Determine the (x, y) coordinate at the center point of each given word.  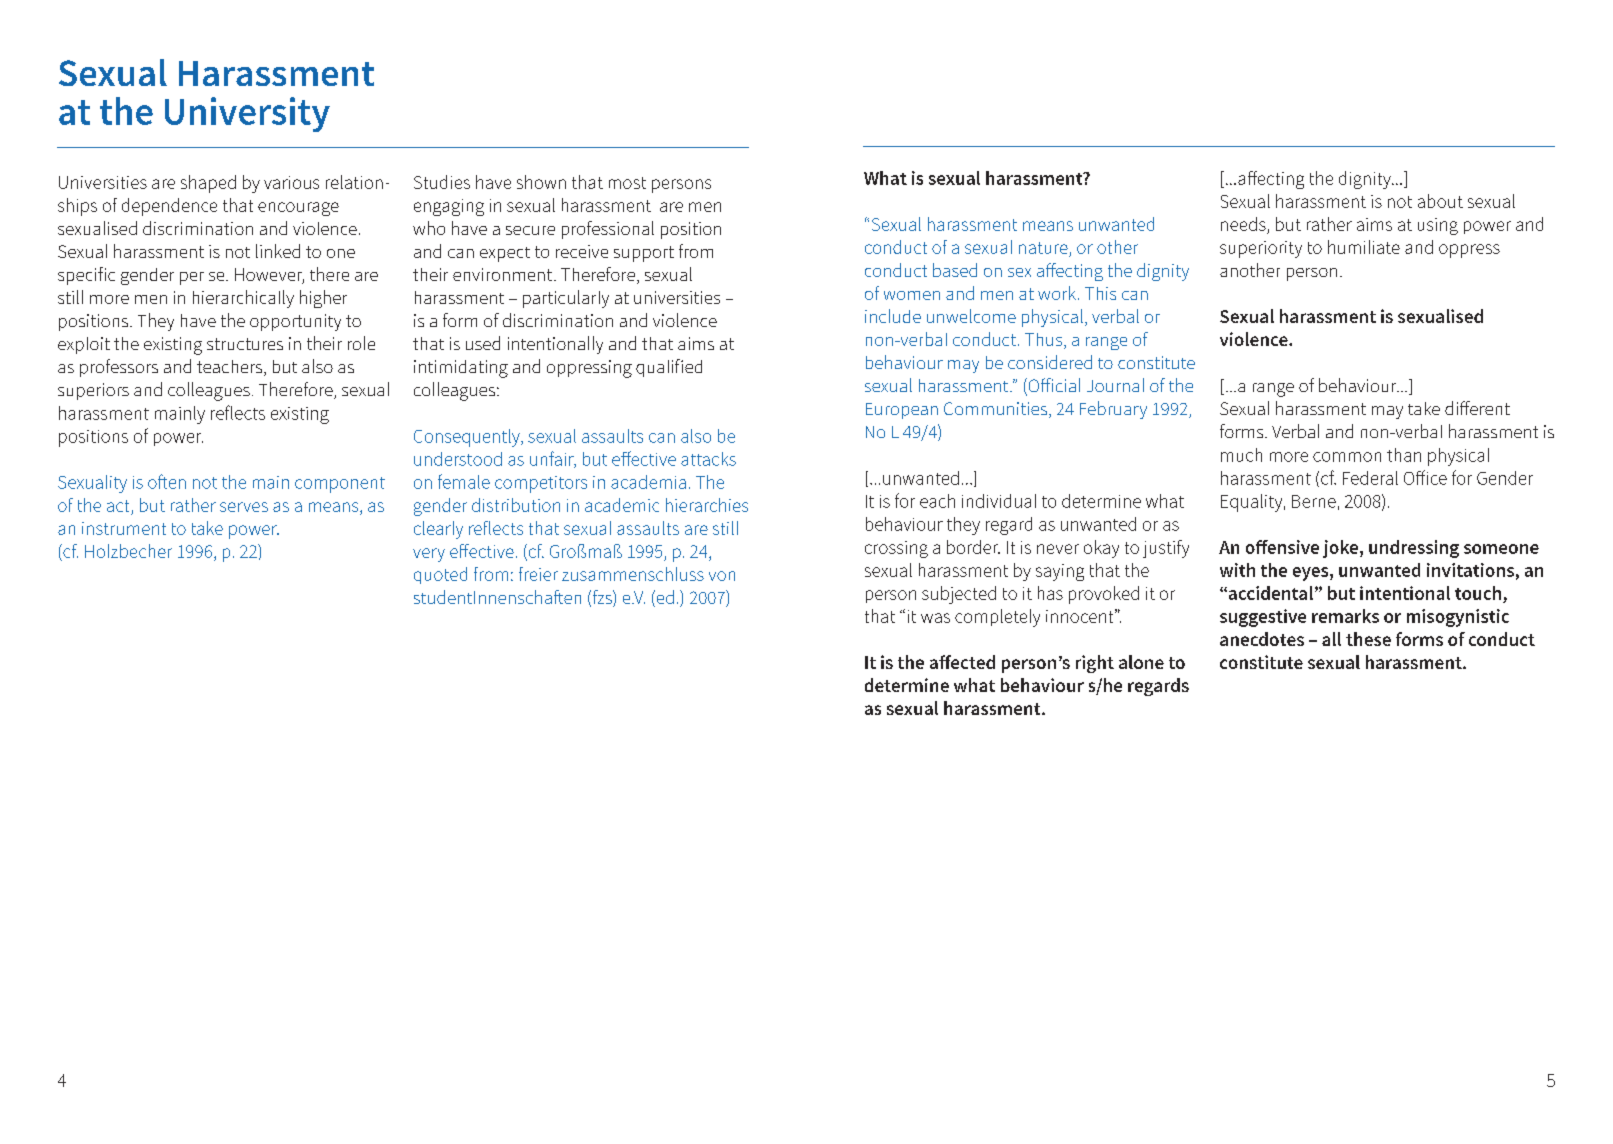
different (1477, 408)
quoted (440, 575)
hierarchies (707, 505)
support (644, 254)
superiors (93, 391)
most (627, 183)
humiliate (1364, 247)
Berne (1314, 501)
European (902, 411)
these (1368, 639)
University (247, 114)
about (1440, 201)
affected (962, 662)
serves (244, 507)
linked (278, 251)
